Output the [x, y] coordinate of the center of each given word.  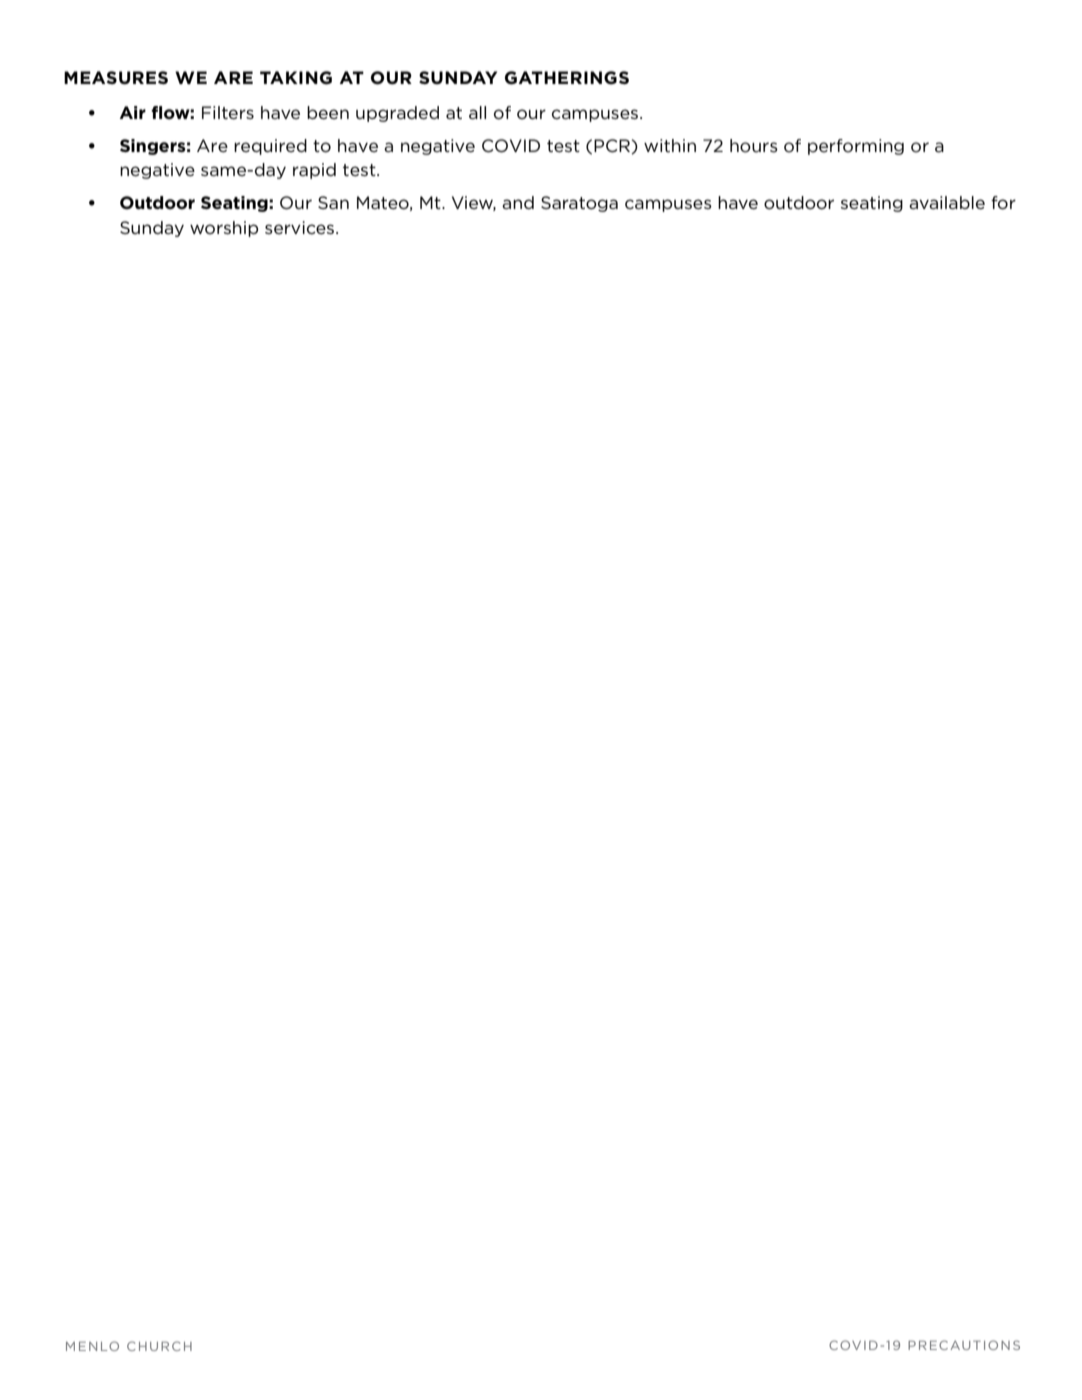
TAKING [296, 78]
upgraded [397, 114]
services [301, 227]
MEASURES [116, 77]
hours [754, 146]
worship [224, 229]
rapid [314, 171]
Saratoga [579, 204]
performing [856, 147]
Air [133, 112]
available [947, 202]
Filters [228, 112]
